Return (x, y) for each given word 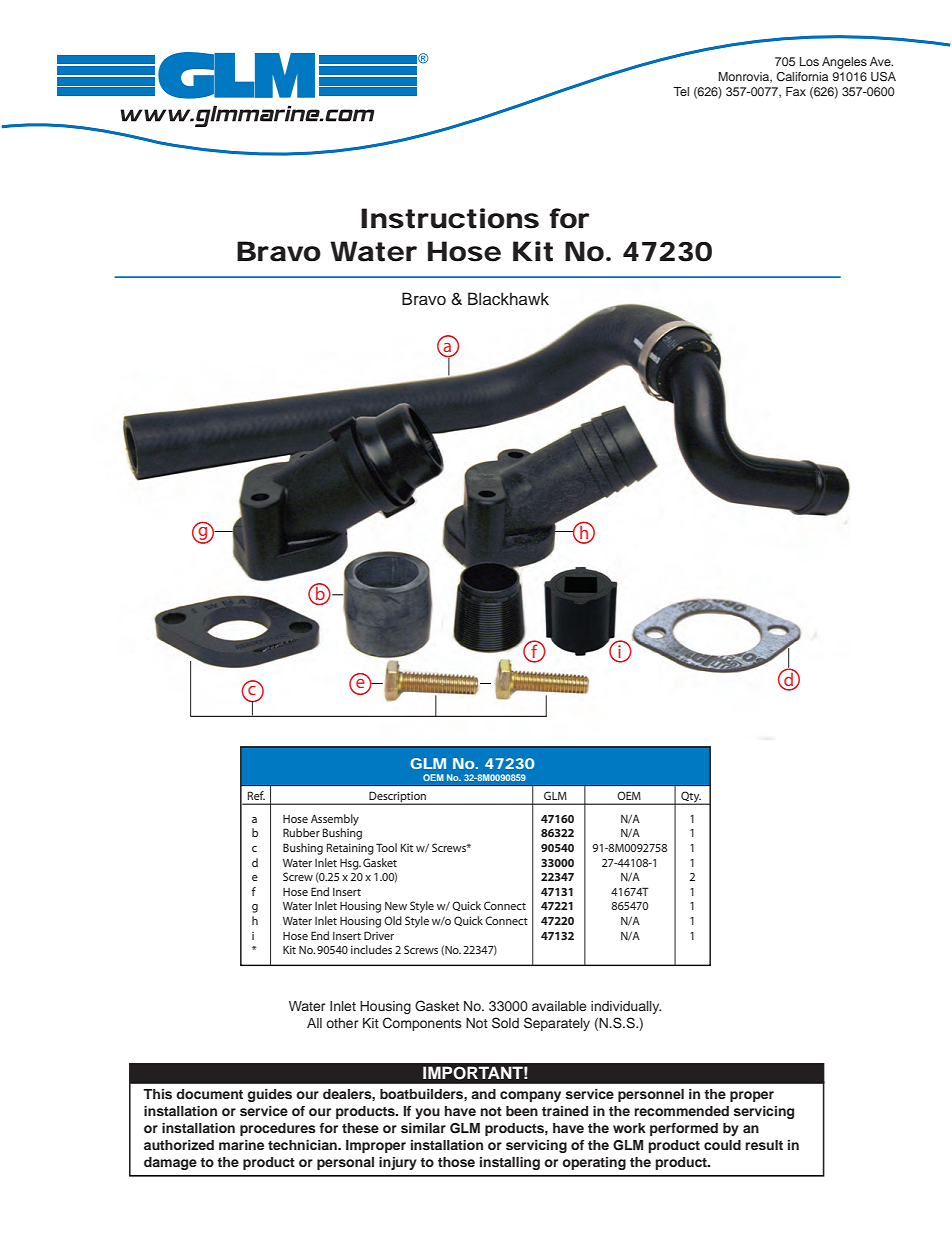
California (802, 76)
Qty (690, 798)
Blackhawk (508, 299)
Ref (256, 795)
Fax (796, 91)
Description (398, 798)
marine (241, 1145)
